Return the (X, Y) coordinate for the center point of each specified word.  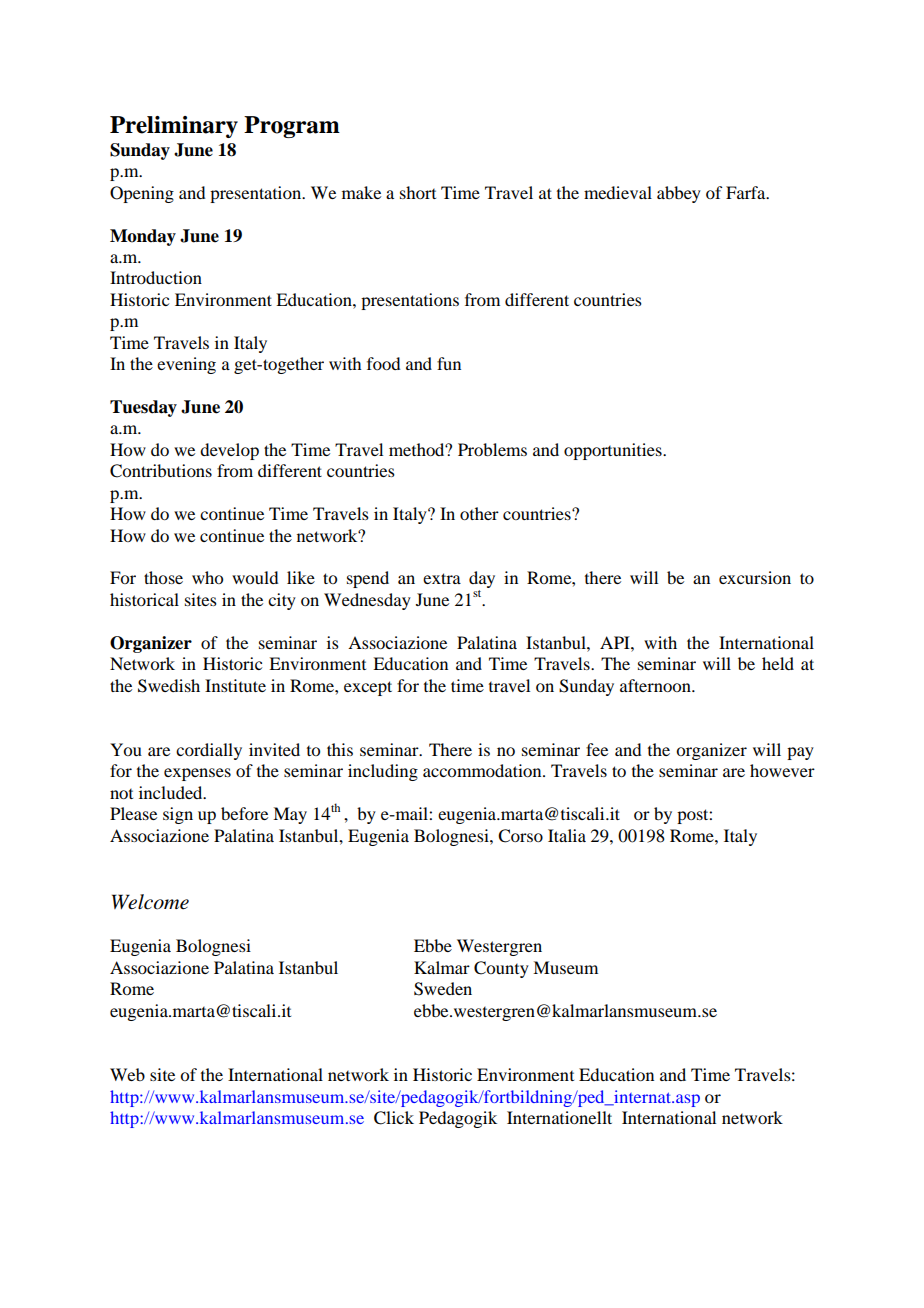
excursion (755, 577)
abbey (679, 194)
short (418, 192)
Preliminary (174, 127)
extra (442, 578)
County (501, 969)
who (207, 577)
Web (127, 1074)
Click (394, 1118)
